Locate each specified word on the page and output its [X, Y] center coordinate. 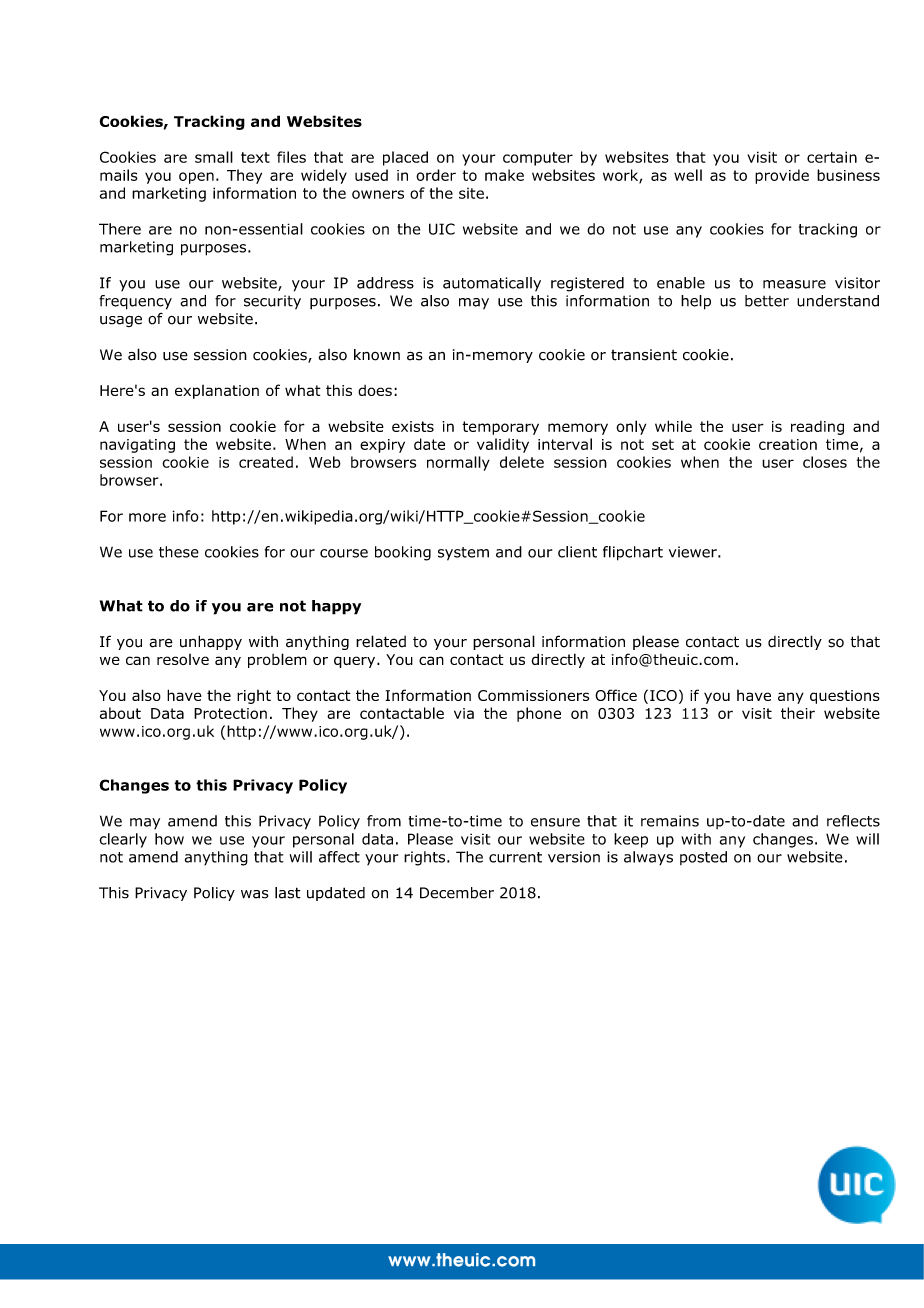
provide [782, 176]
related [381, 641]
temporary [500, 428]
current [515, 857]
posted [703, 858]
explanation [217, 392]
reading [817, 428]
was [254, 894]
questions [845, 697]
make [504, 175]
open [196, 178]
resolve [183, 659]
